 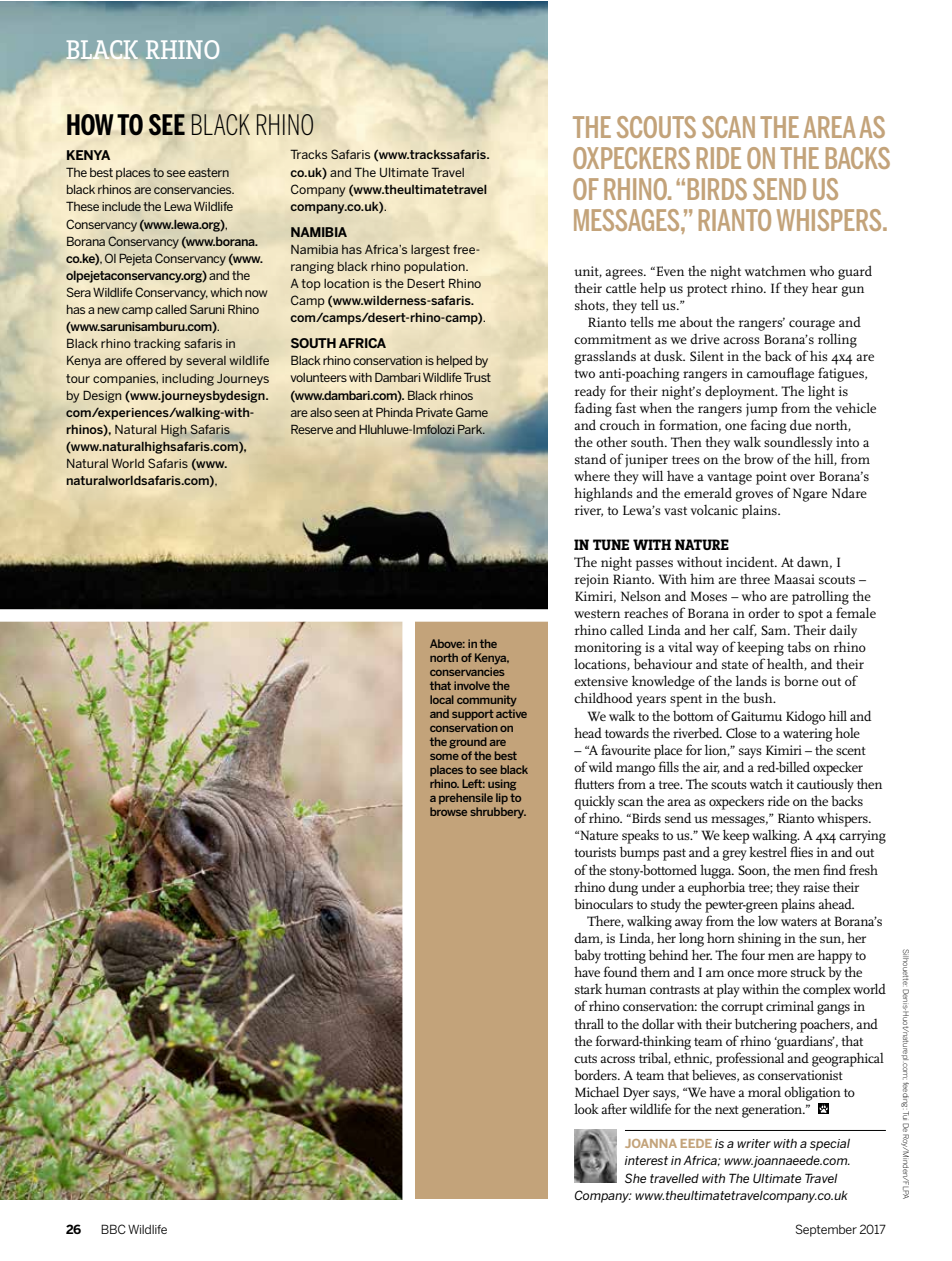 What do you see at coordinates (635, 1178) in the screenshot?
I see `She` at bounding box center [635, 1178].
